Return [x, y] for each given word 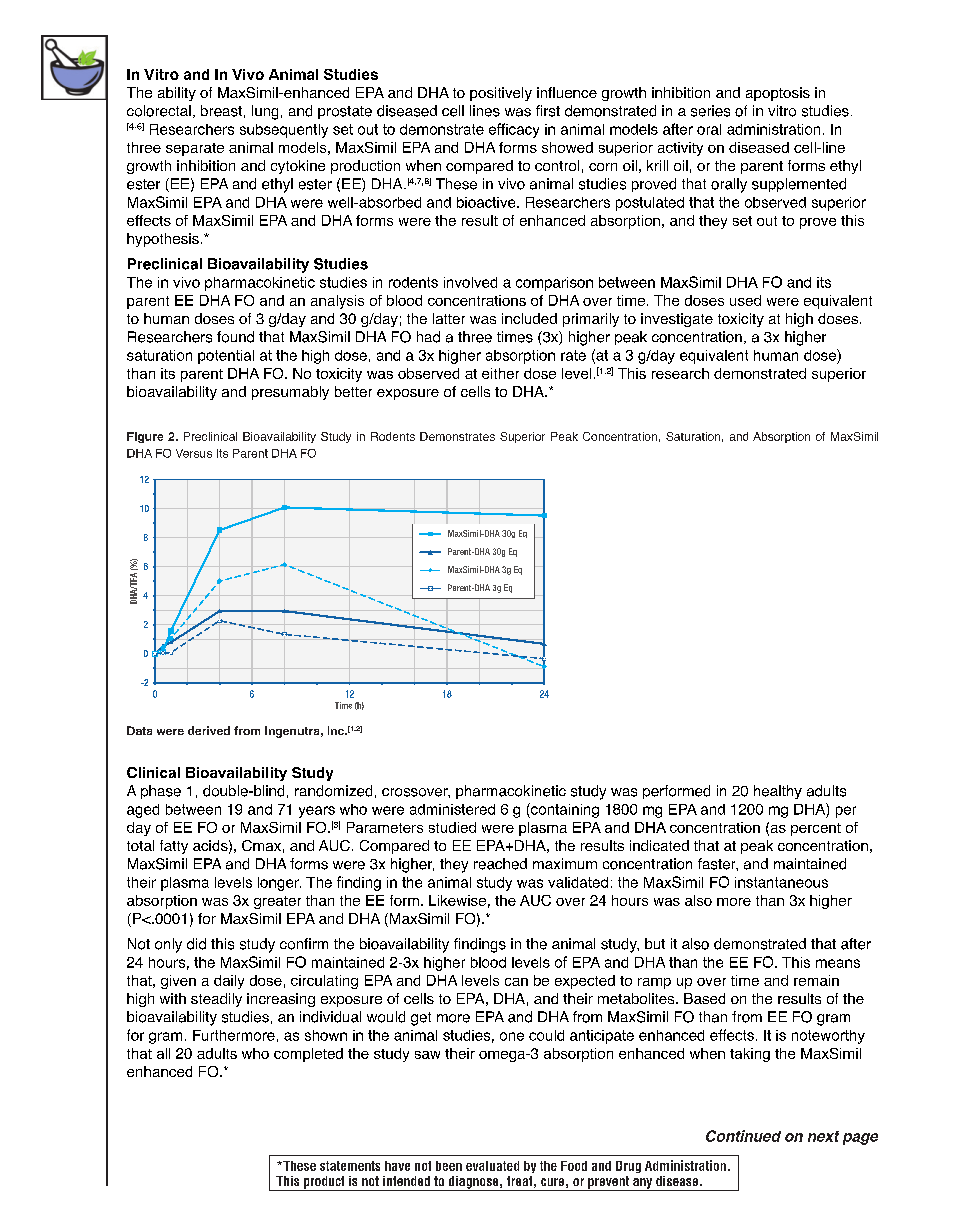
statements [350, 1166]
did [196, 944]
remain [816, 980]
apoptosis [778, 94]
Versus [194, 453]
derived [209, 730]
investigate [677, 320]
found [235, 337]
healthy [778, 792]
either [500, 373]
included [529, 318]
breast [221, 111]
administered [452, 809]
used [745, 300]
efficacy [514, 130]
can [516, 982]
